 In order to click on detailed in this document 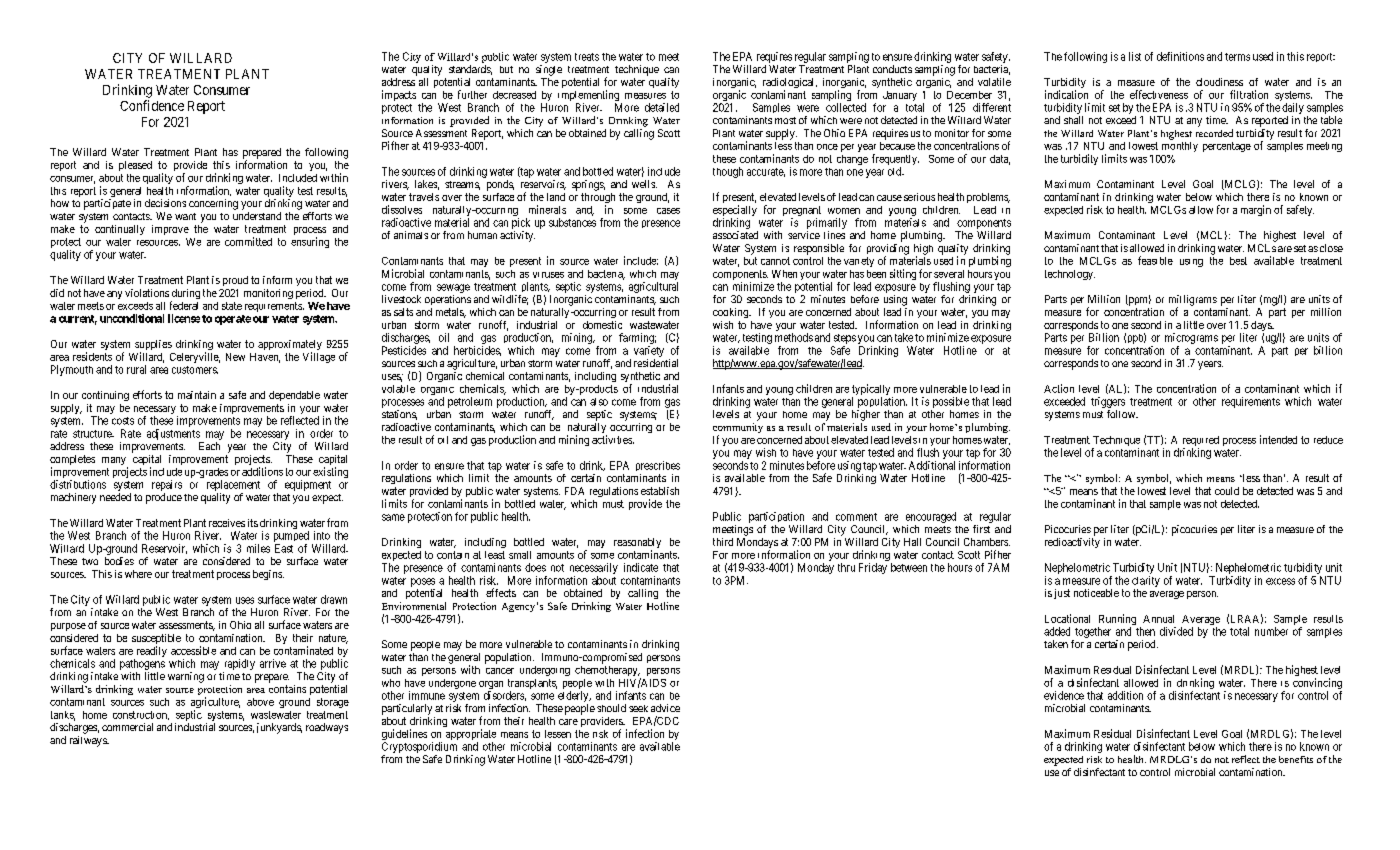, I will do `click(662, 107)`.
